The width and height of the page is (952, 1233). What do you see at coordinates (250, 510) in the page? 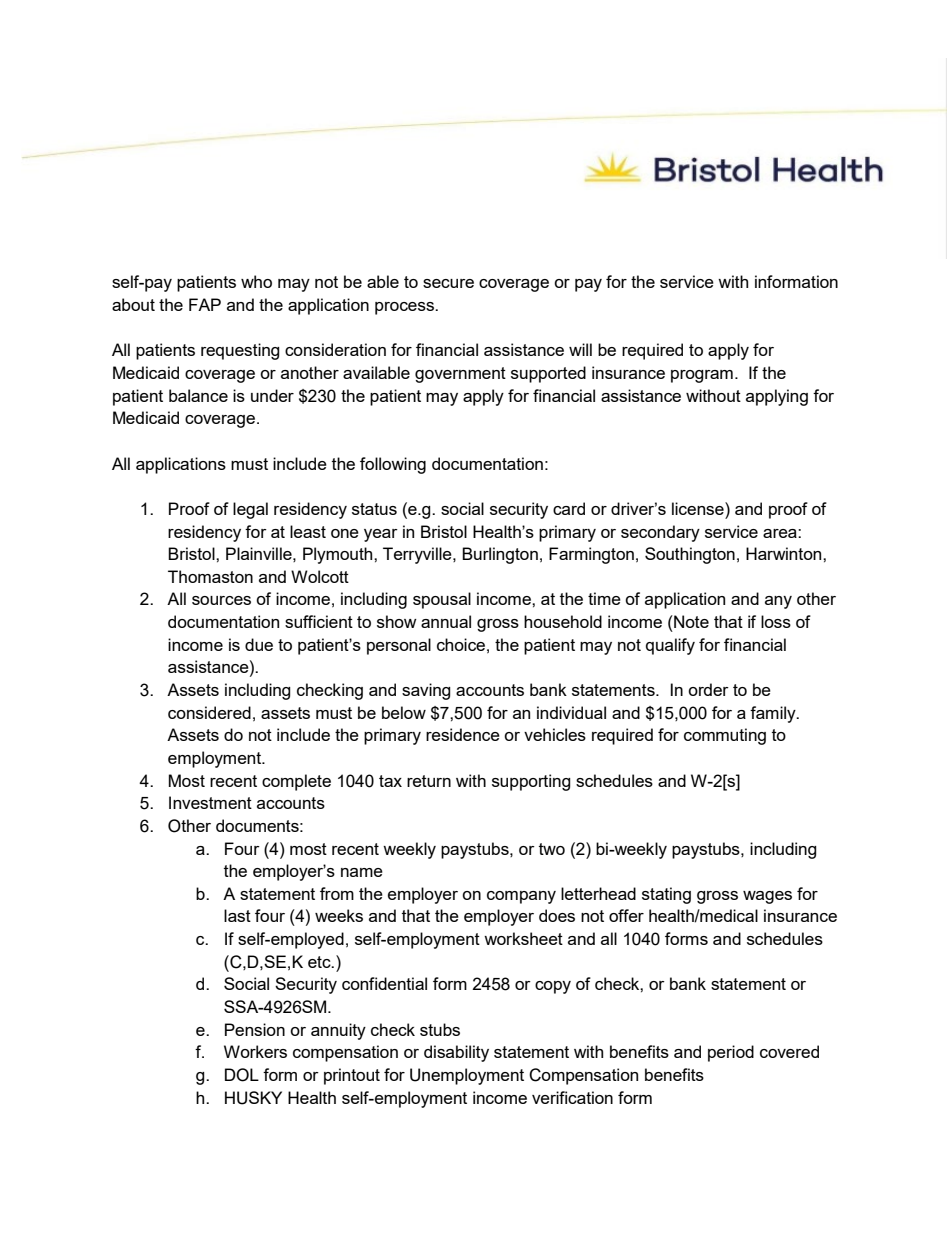
I see `legal` at bounding box center [250, 510].
